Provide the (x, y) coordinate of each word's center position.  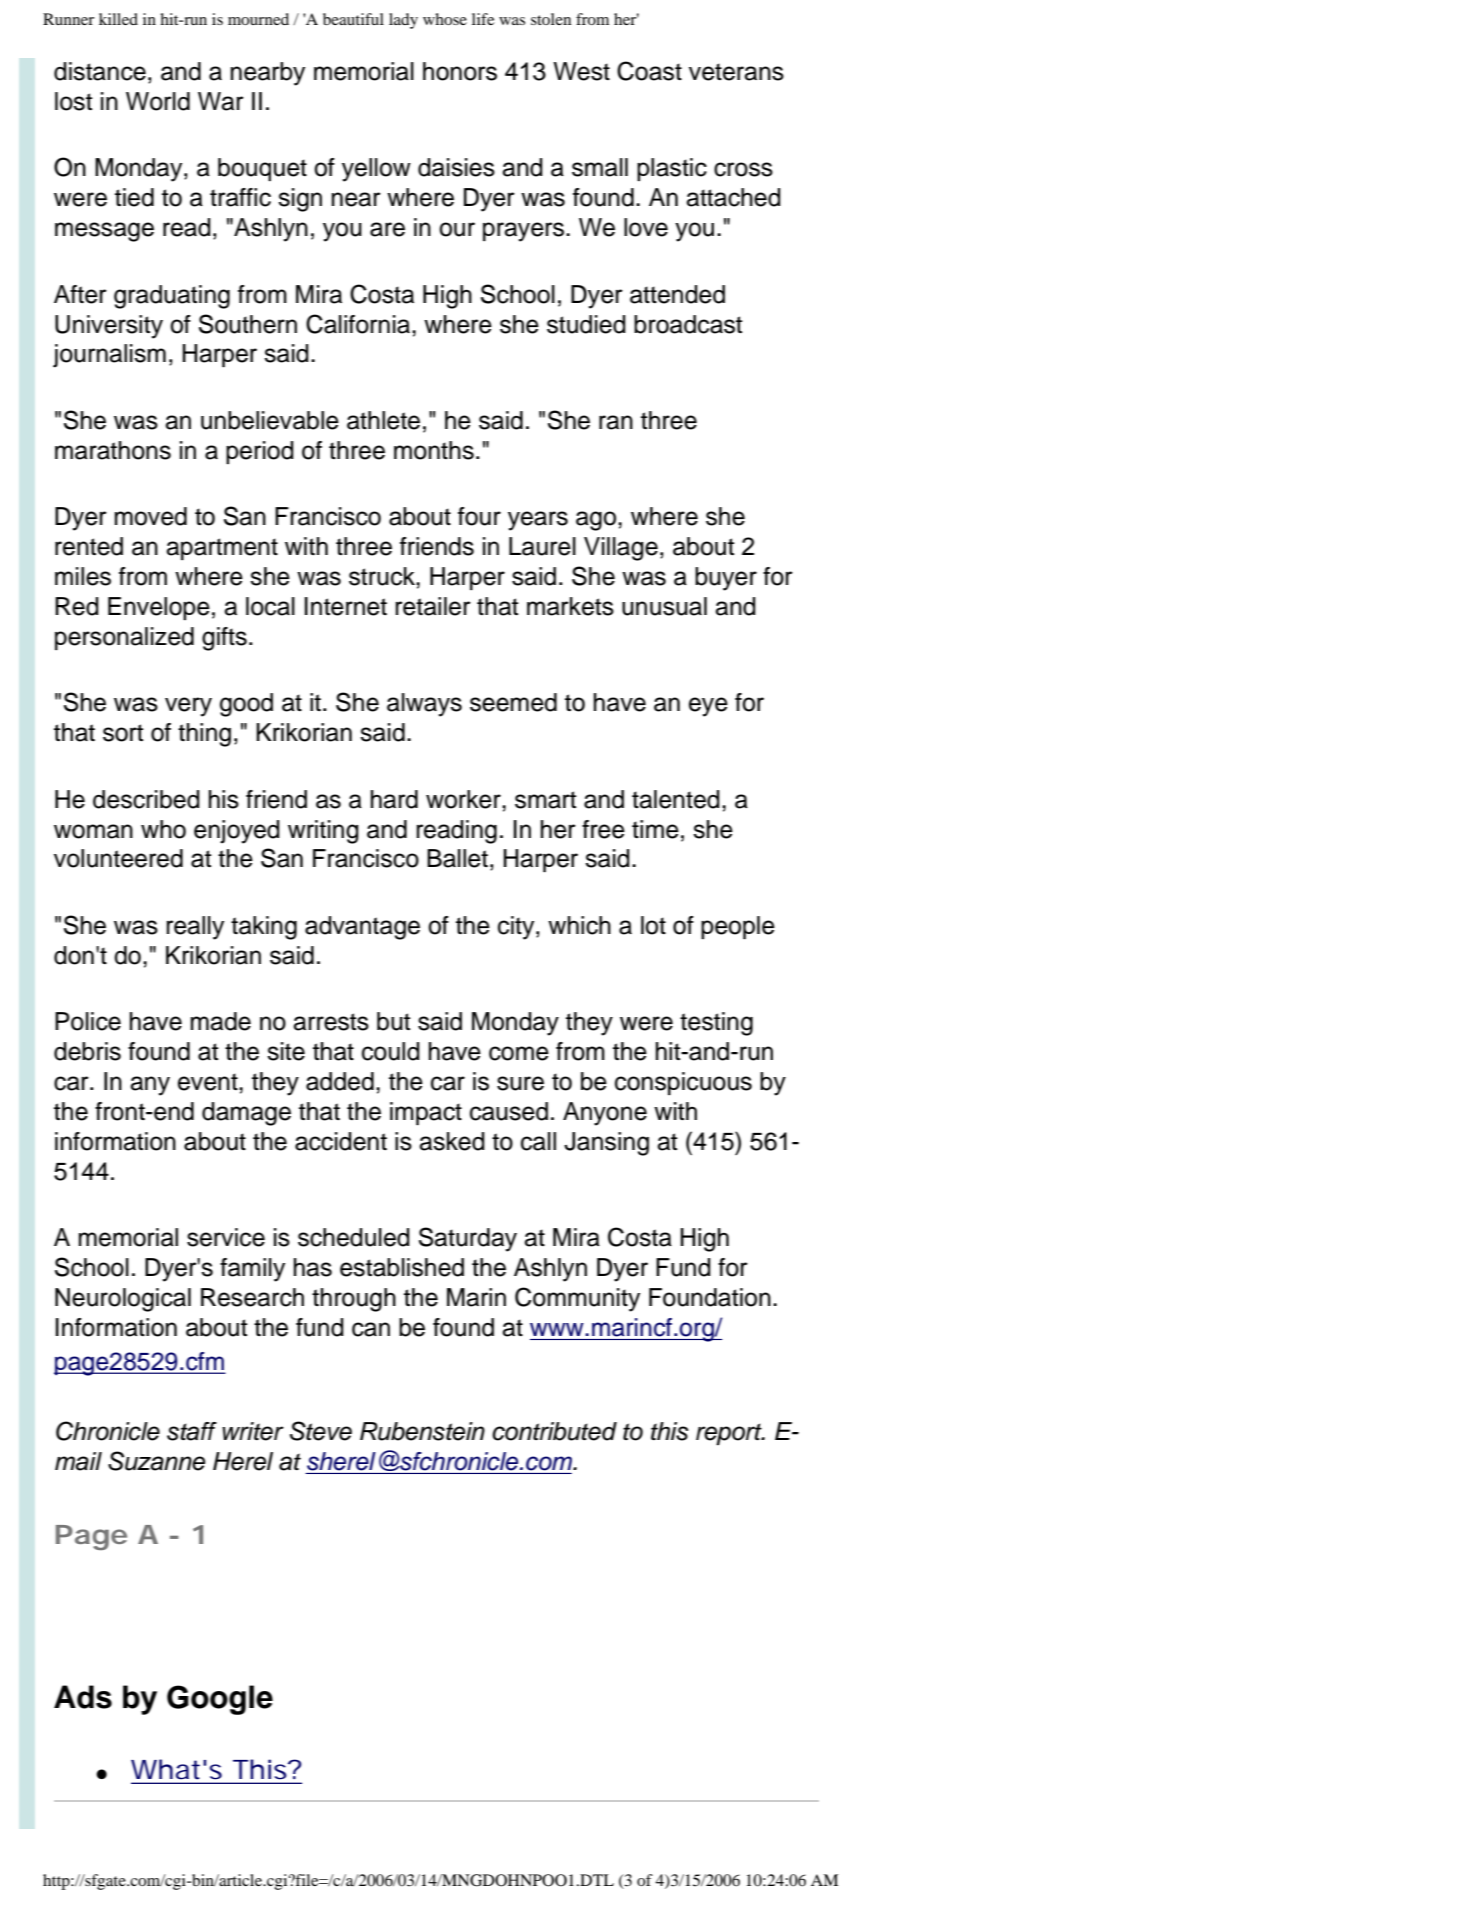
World (158, 101)
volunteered (118, 858)
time (655, 829)
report (730, 1434)
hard (394, 799)
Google (220, 1700)
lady (403, 21)
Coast (649, 71)
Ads (83, 1697)
